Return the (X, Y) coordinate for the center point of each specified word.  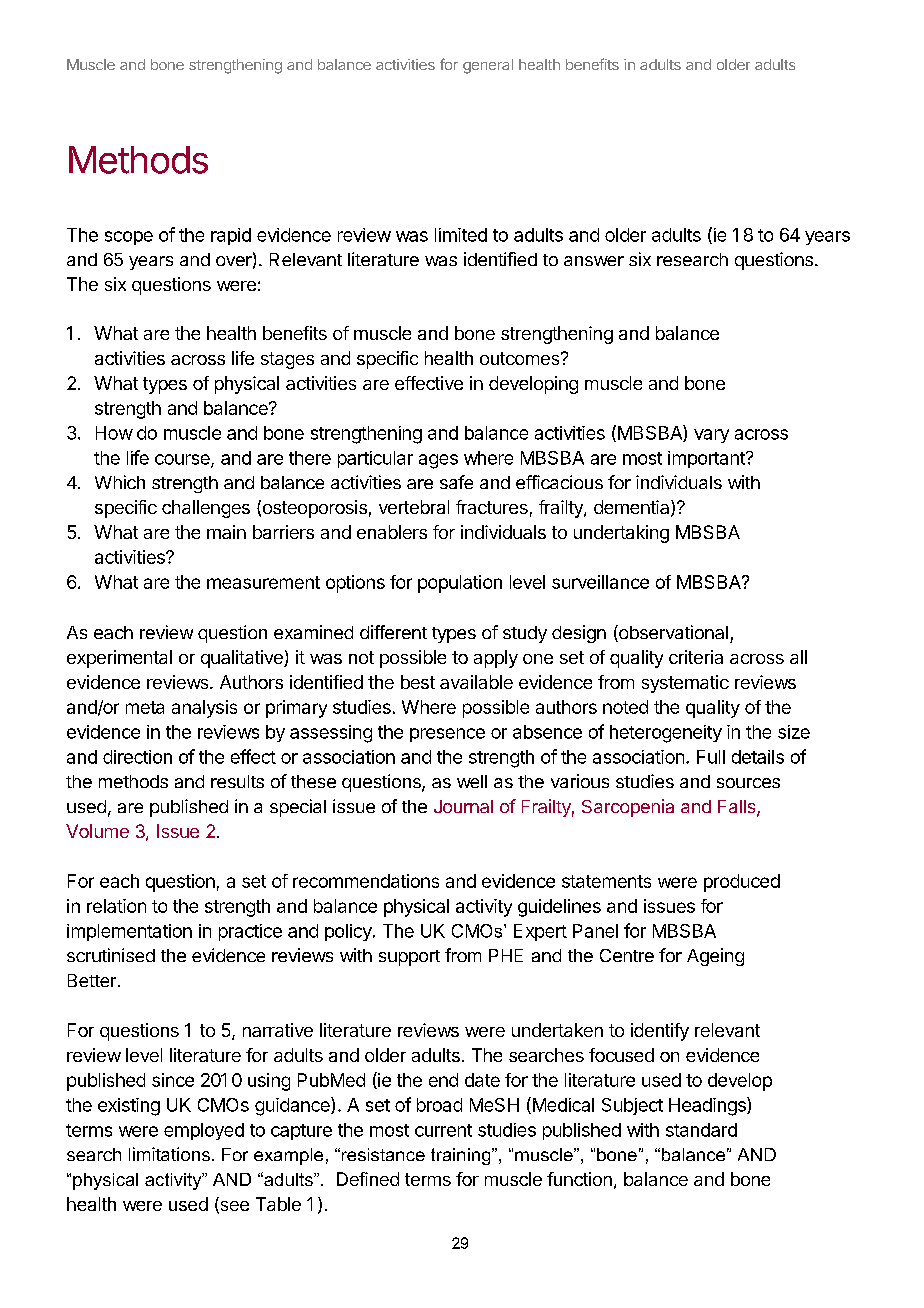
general (488, 66)
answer (594, 261)
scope (129, 238)
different (393, 632)
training (462, 1156)
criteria (696, 657)
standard (701, 1130)
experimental (119, 659)
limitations (169, 1154)
